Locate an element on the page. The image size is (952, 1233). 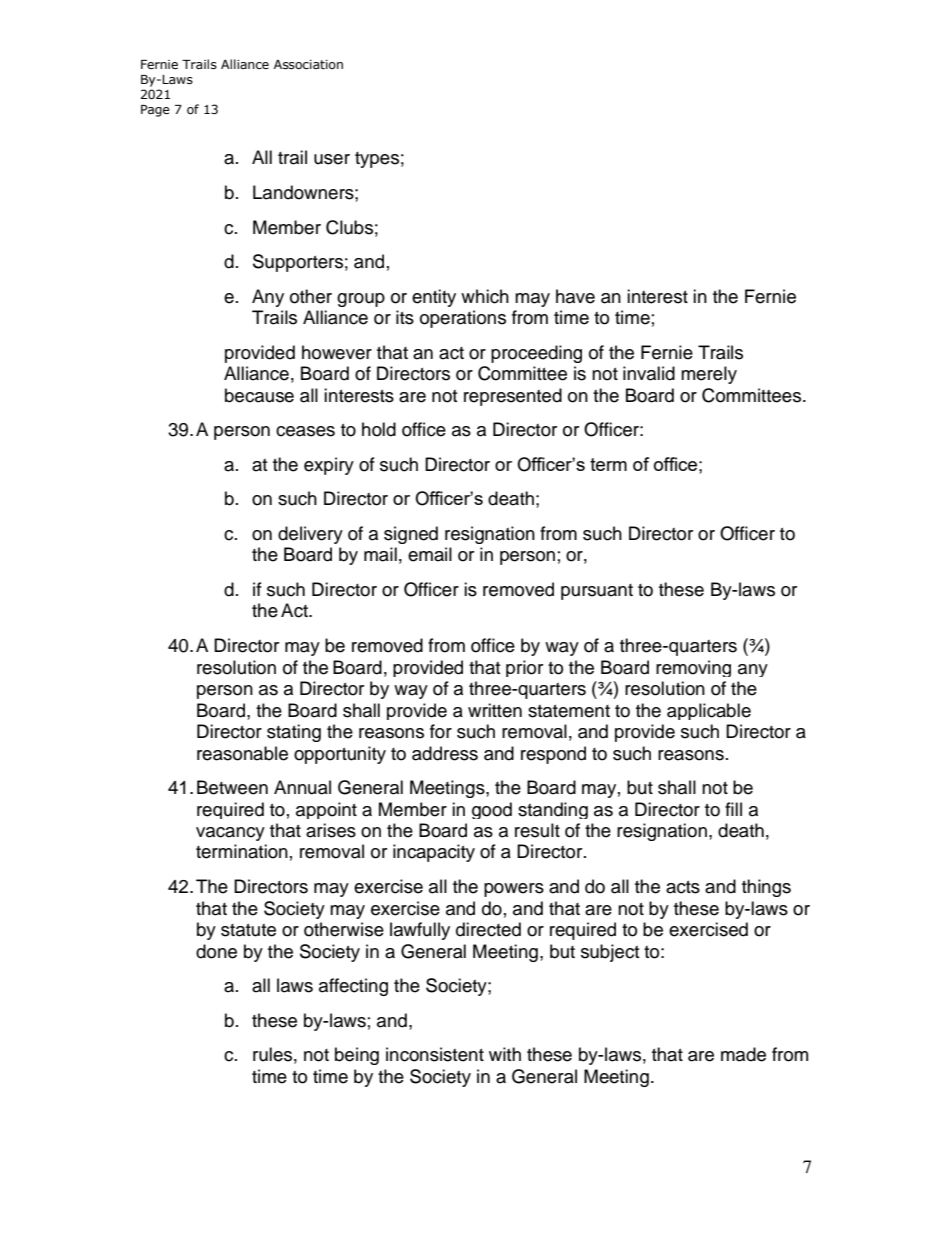
signed is located at coordinates (411, 535).
